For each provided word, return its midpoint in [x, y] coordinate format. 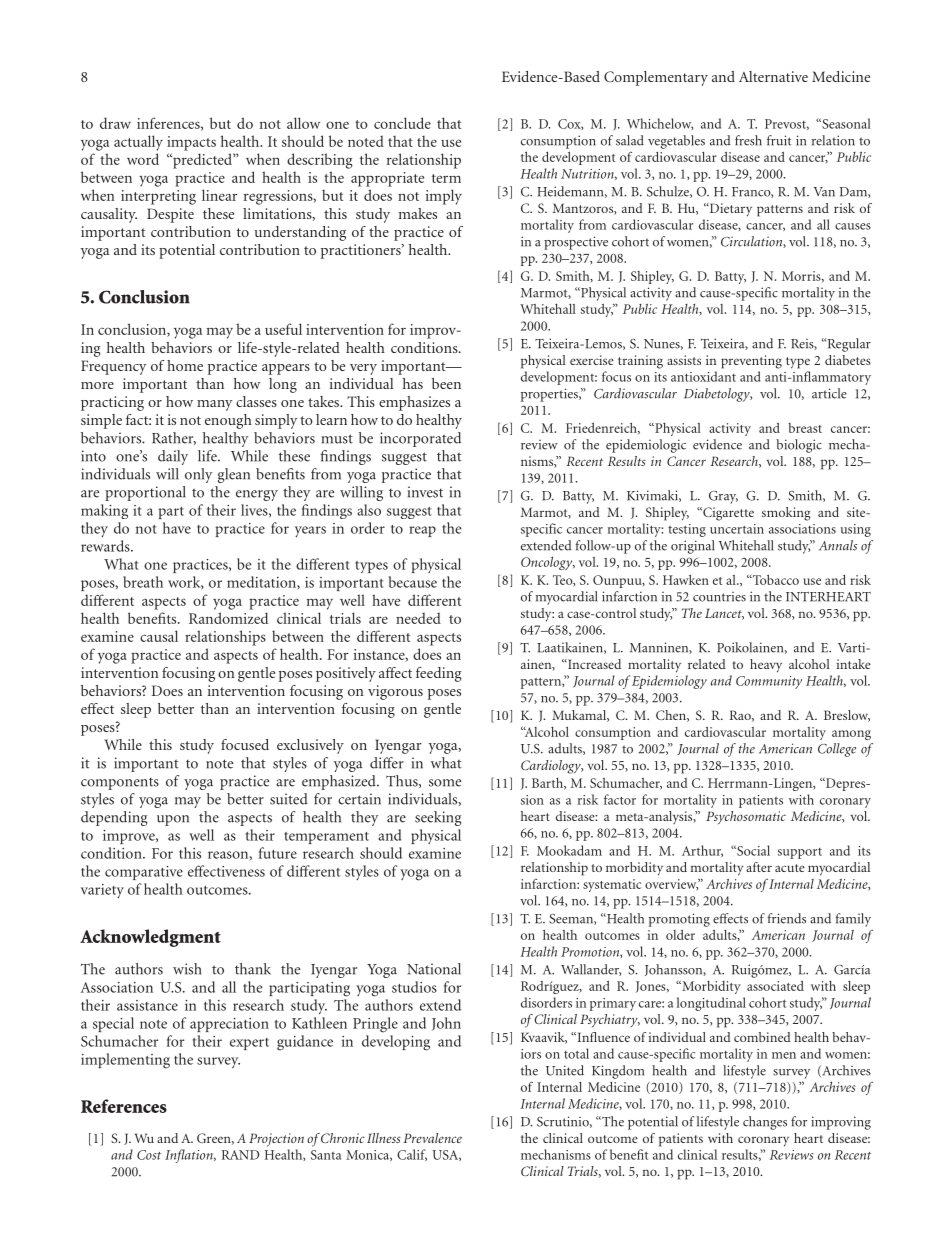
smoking [786, 514]
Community [769, 682]
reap [422, 531]
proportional [145, 493]
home [185, 365]
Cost [149, 1155]
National [434, 969]
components [120, 784]
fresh [748, 140]
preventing [751, 362]
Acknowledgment [150, 938]
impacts [191, 143]
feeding [439, 674]
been [446, 383]
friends [786, 918]
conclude [402, 123]
